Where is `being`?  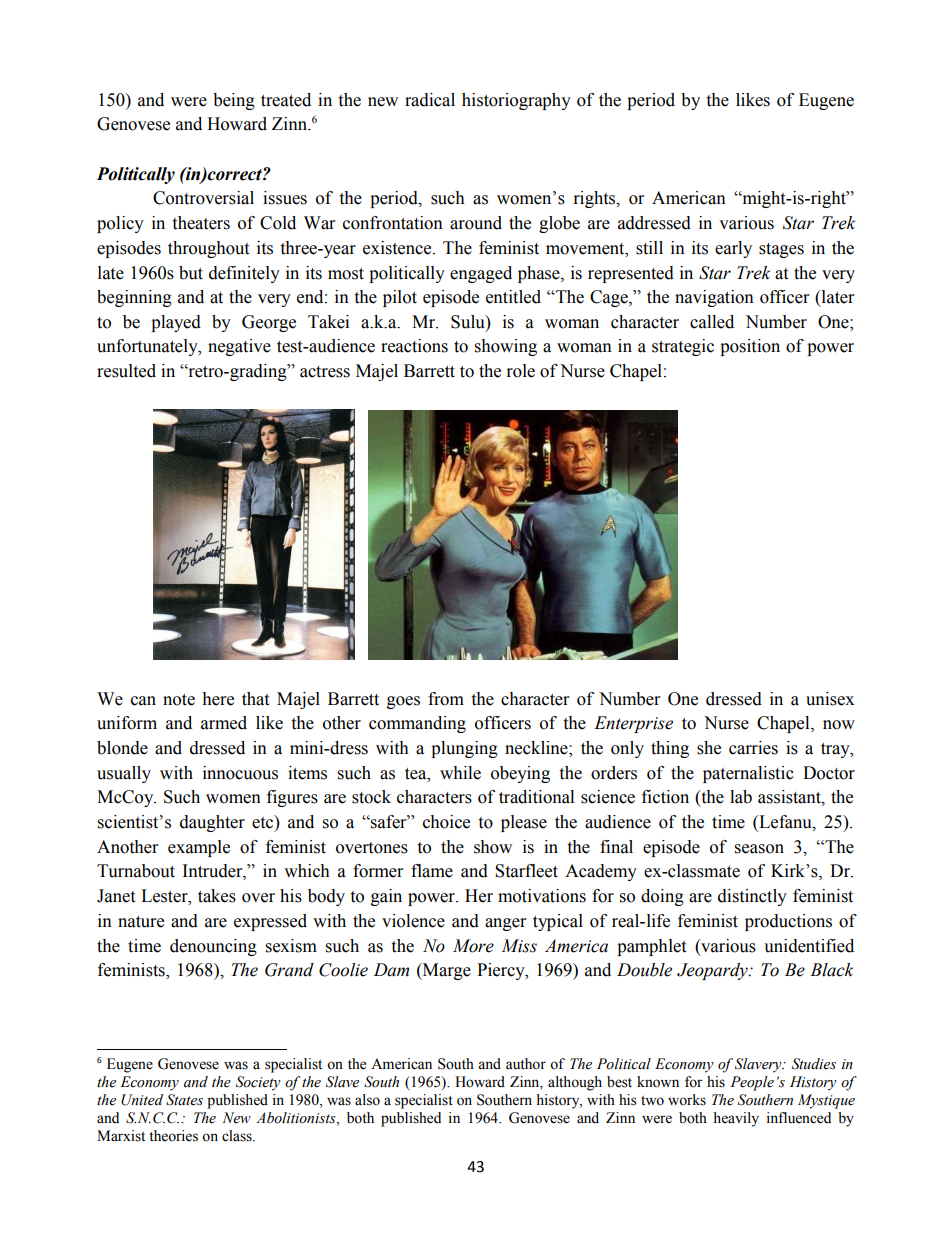
being is located at coordinates (234, 101).
